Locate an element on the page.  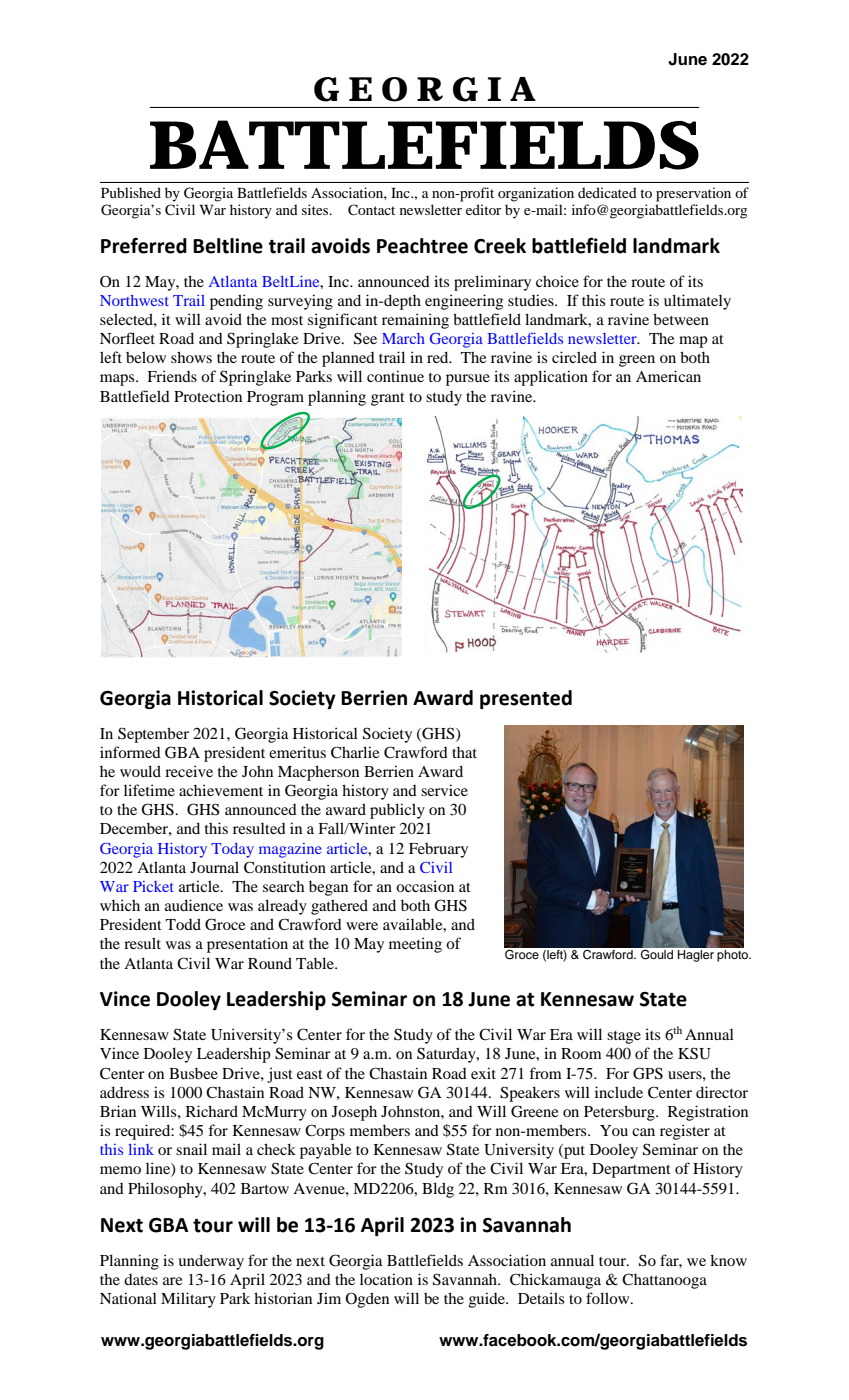
Preferred is located at coordinates (144, 245).
